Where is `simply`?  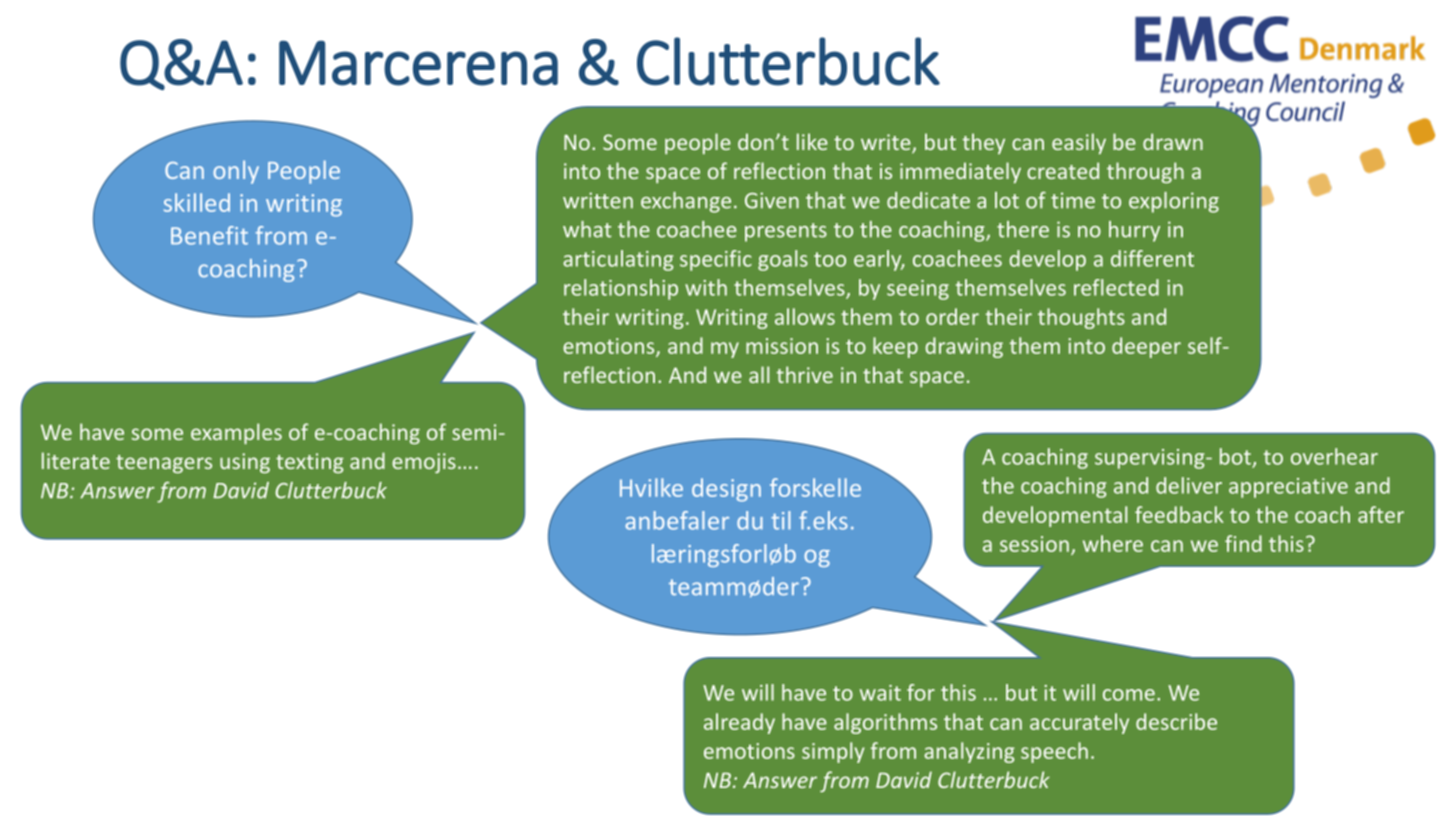
simply is located at coordinates (833, 752).
